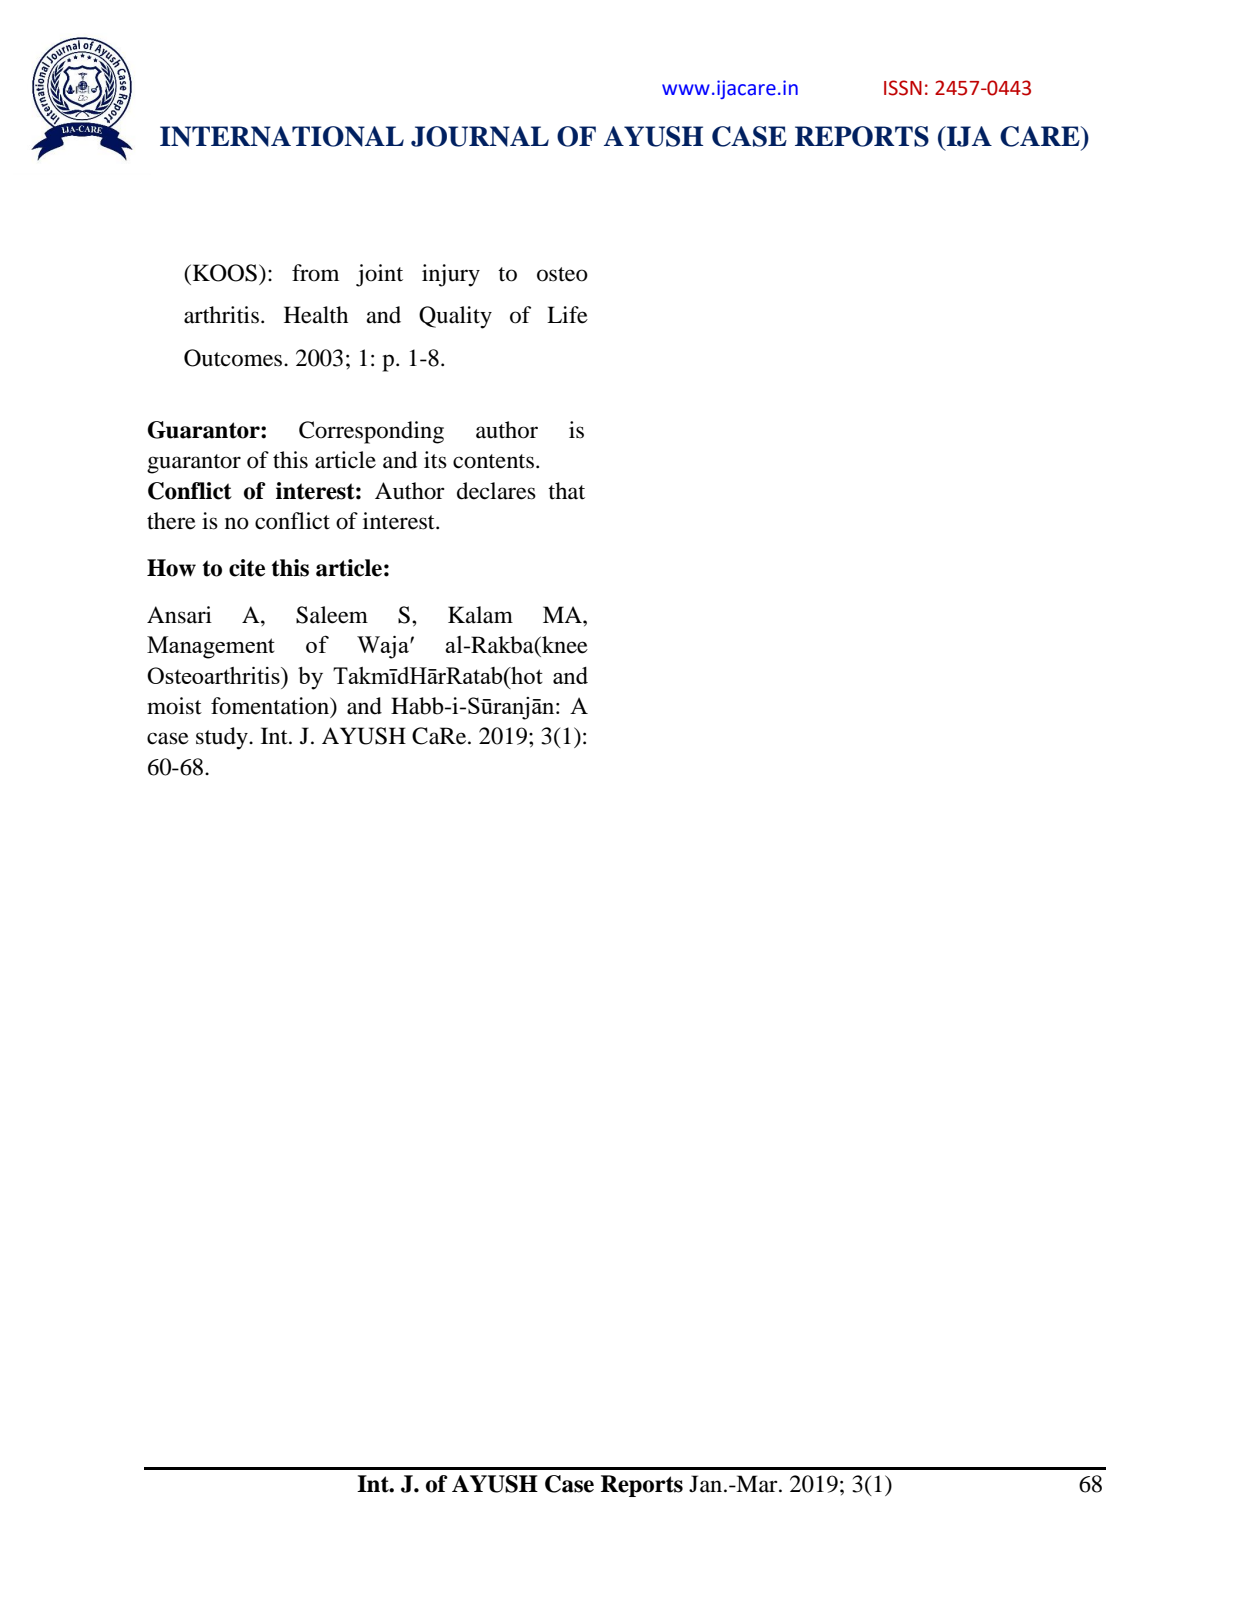 This screenshot has height=1617, width=1250. I want to click on JOURNAL, so click(480, 136).
